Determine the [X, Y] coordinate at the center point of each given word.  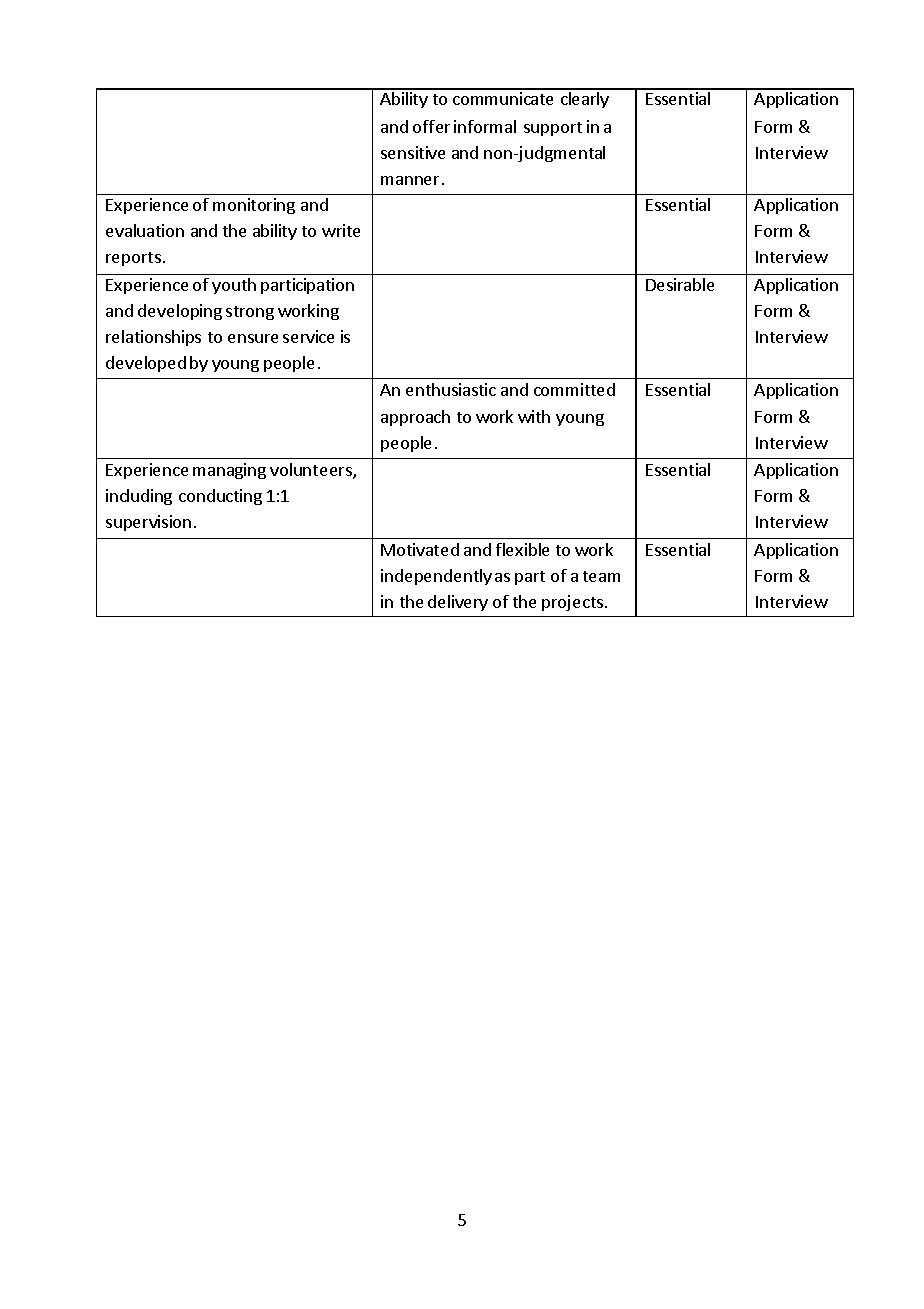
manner [412, 180]
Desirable [680, 284]
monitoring [254, 206]
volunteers [312, 471]
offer [431, 126]
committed [574, 389]
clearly [585, 100]
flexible [522, 549]
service [308, 336]
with [534, 416]
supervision [148, 523]
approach [415, 418]
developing [180, 312]
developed [146, 364]
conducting [220, 497]
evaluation [145, 230]
